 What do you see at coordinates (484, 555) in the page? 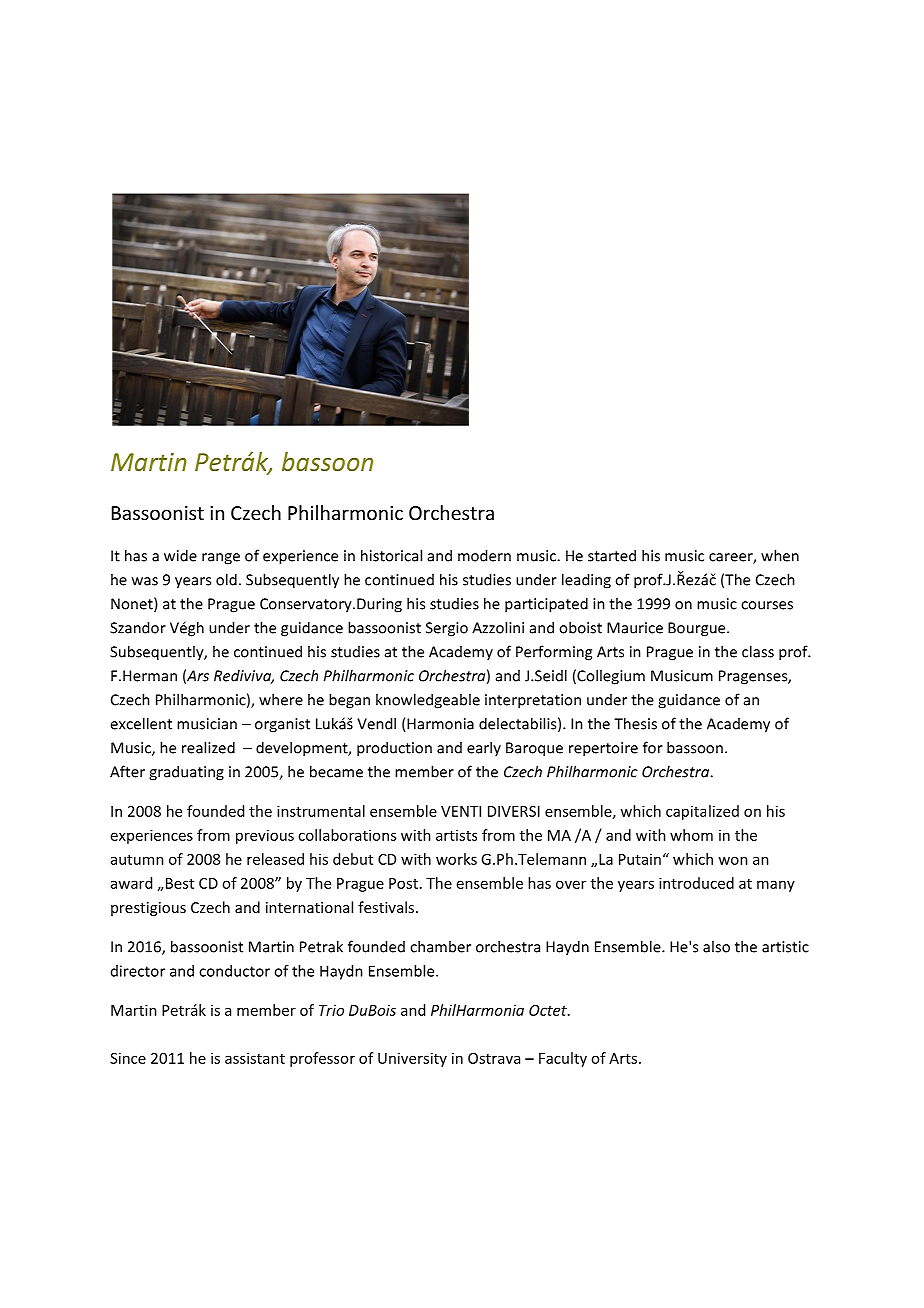
I see `modern` at bounding box center [484, 555].
